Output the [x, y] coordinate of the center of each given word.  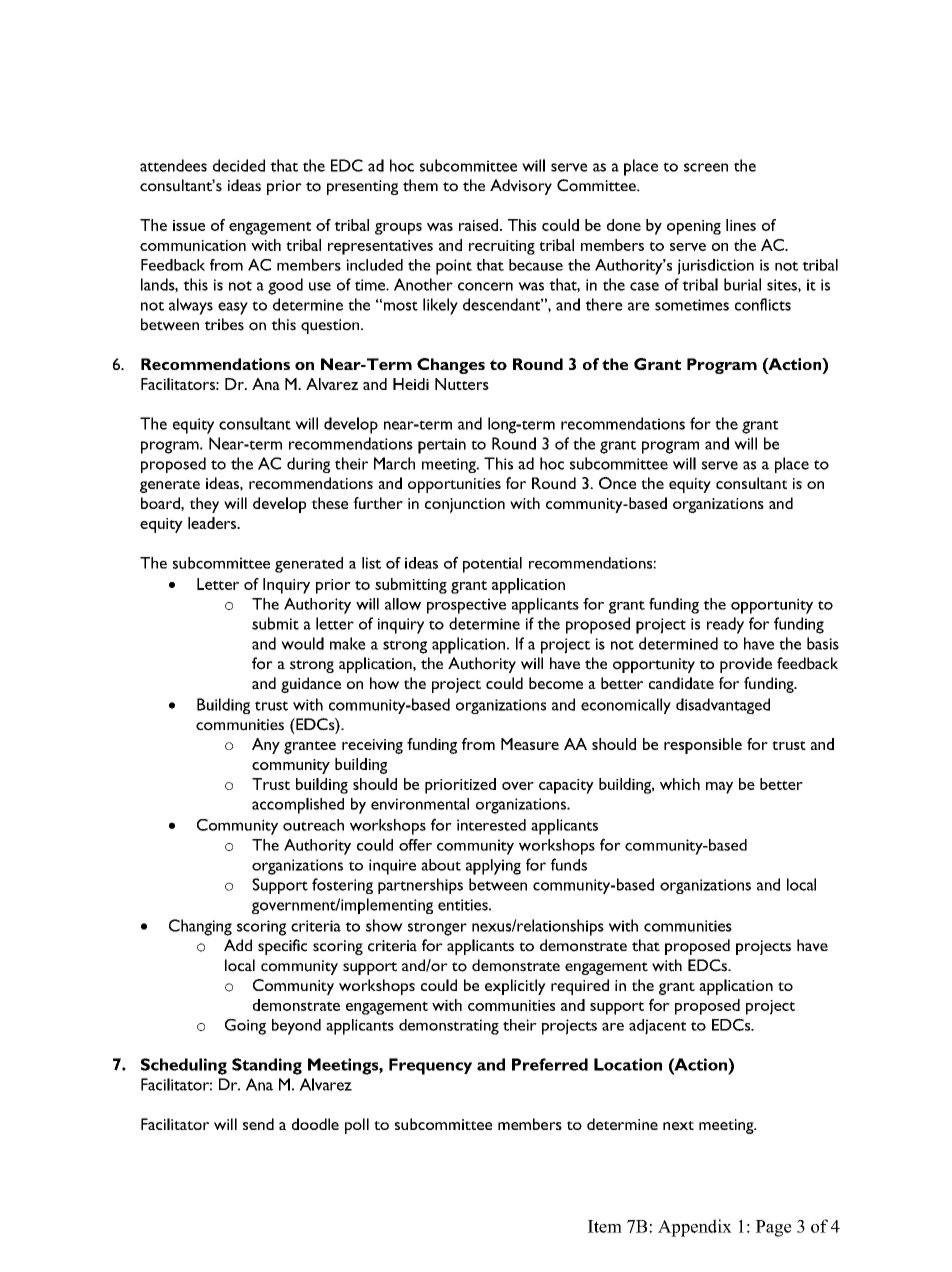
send [258, 1124]
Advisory [521, 187]
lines [741, 225]
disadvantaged [723, 706]
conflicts [763, 304]
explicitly [515, 987]
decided [239, 165]
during [308, 465]
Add [238, 945]
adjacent [657, 1027]
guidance [311, 685]
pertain [442, 446]
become [556, 683]
